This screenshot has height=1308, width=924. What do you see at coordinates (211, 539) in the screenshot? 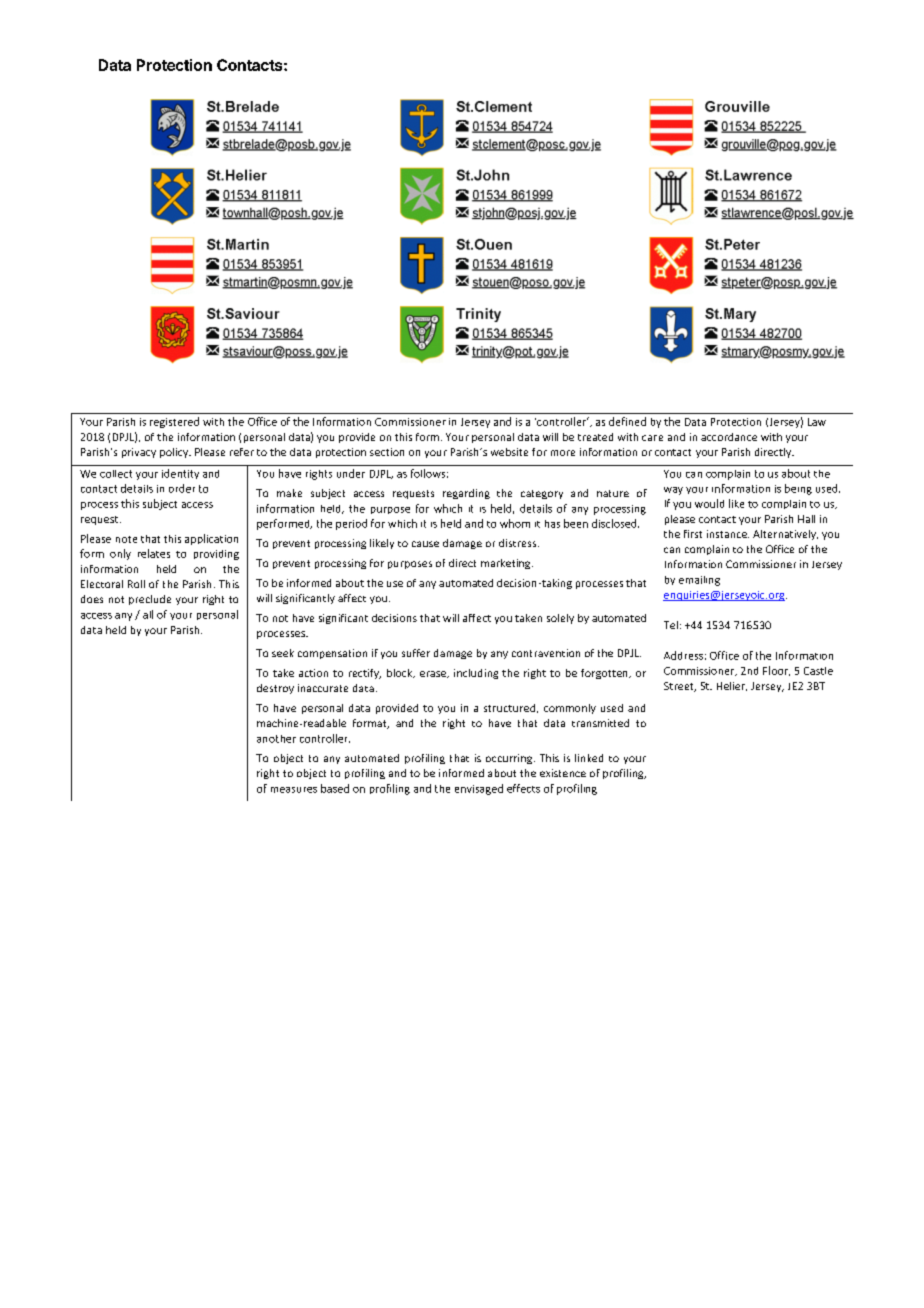
I see `application` at bounding box center [211, 539].
